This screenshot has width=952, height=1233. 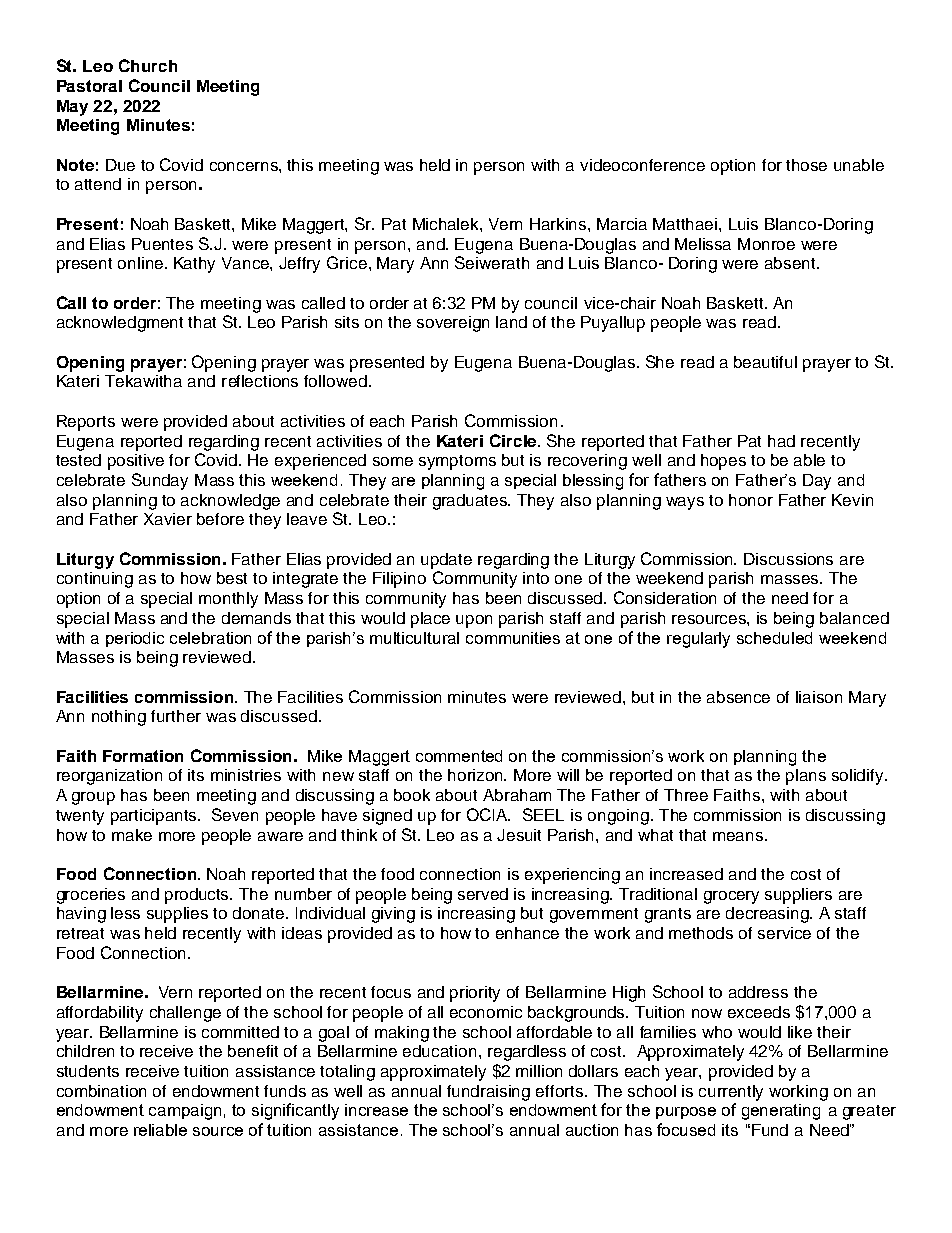 What do you see at coordinates (622, 224) in the screenshot?
I see `Marcia` at bounding box center [622, 224].
